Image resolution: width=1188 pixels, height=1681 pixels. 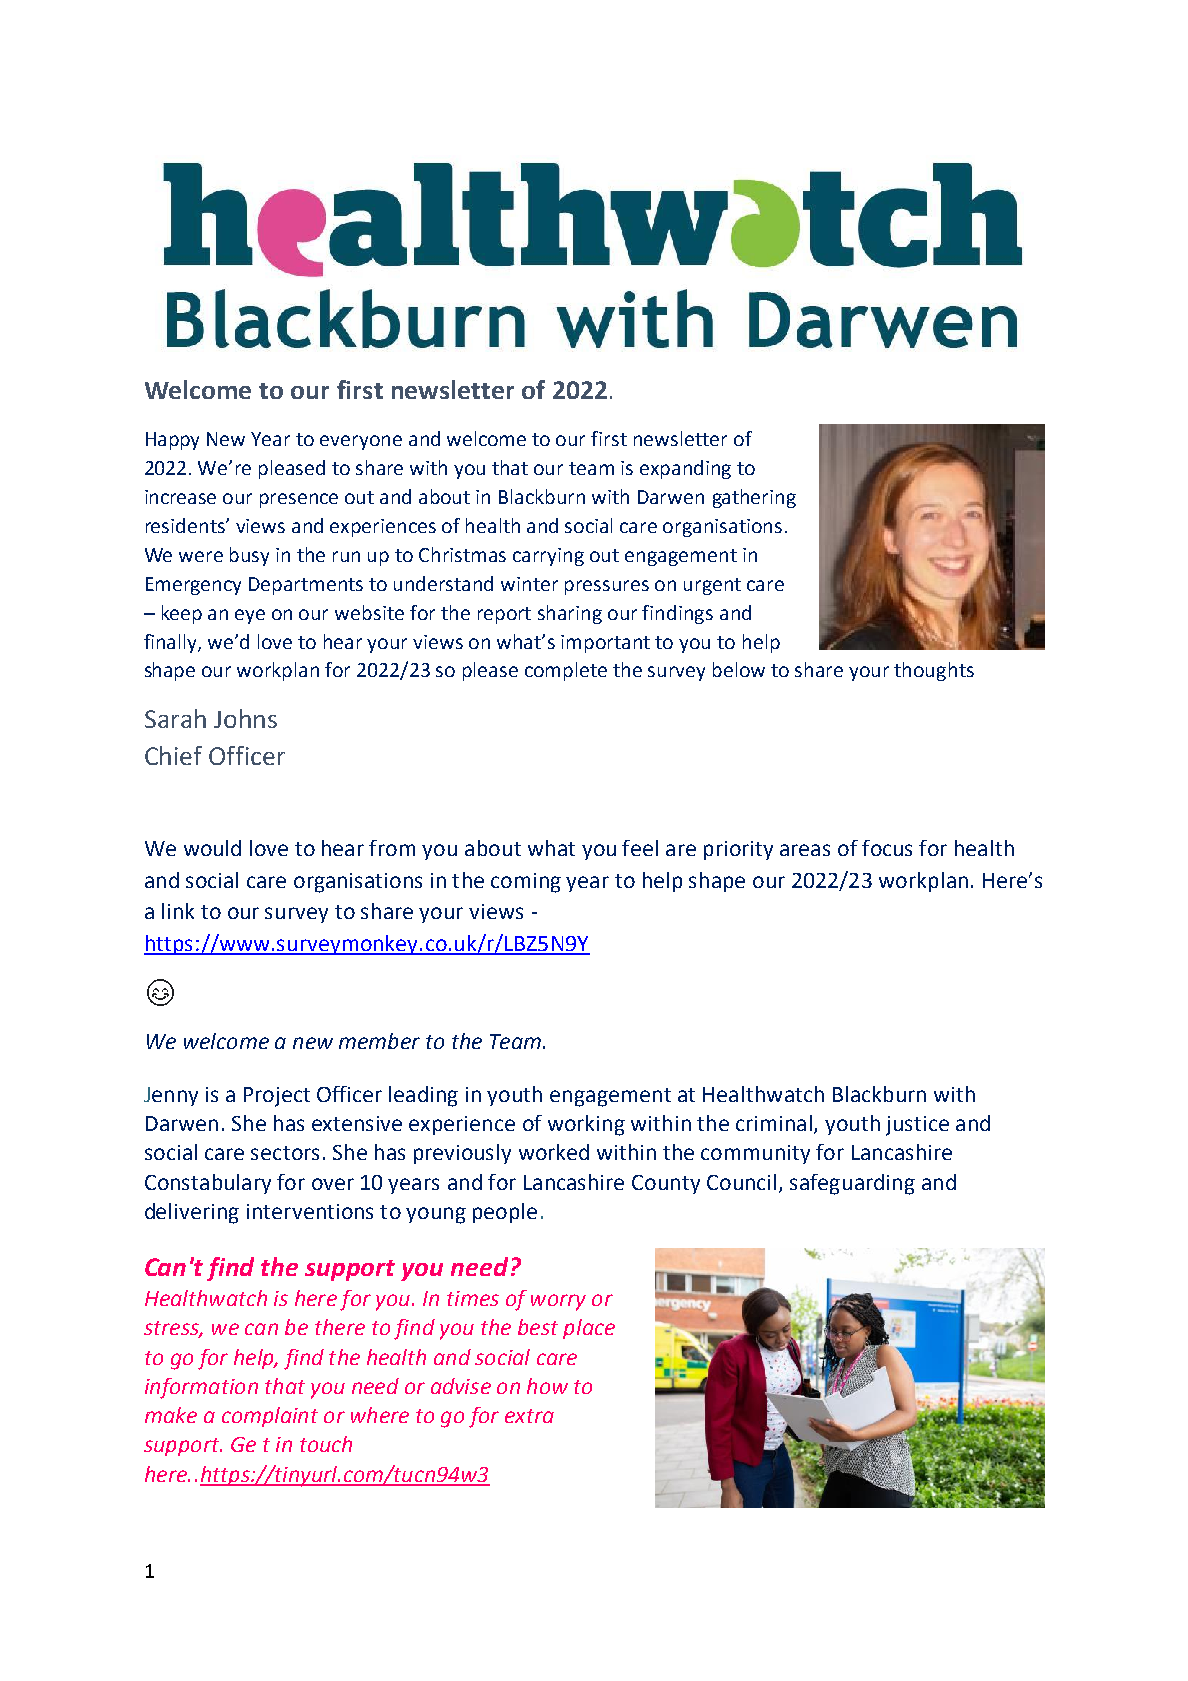 I want to click on thoughts, so click(x=934, y=671).
